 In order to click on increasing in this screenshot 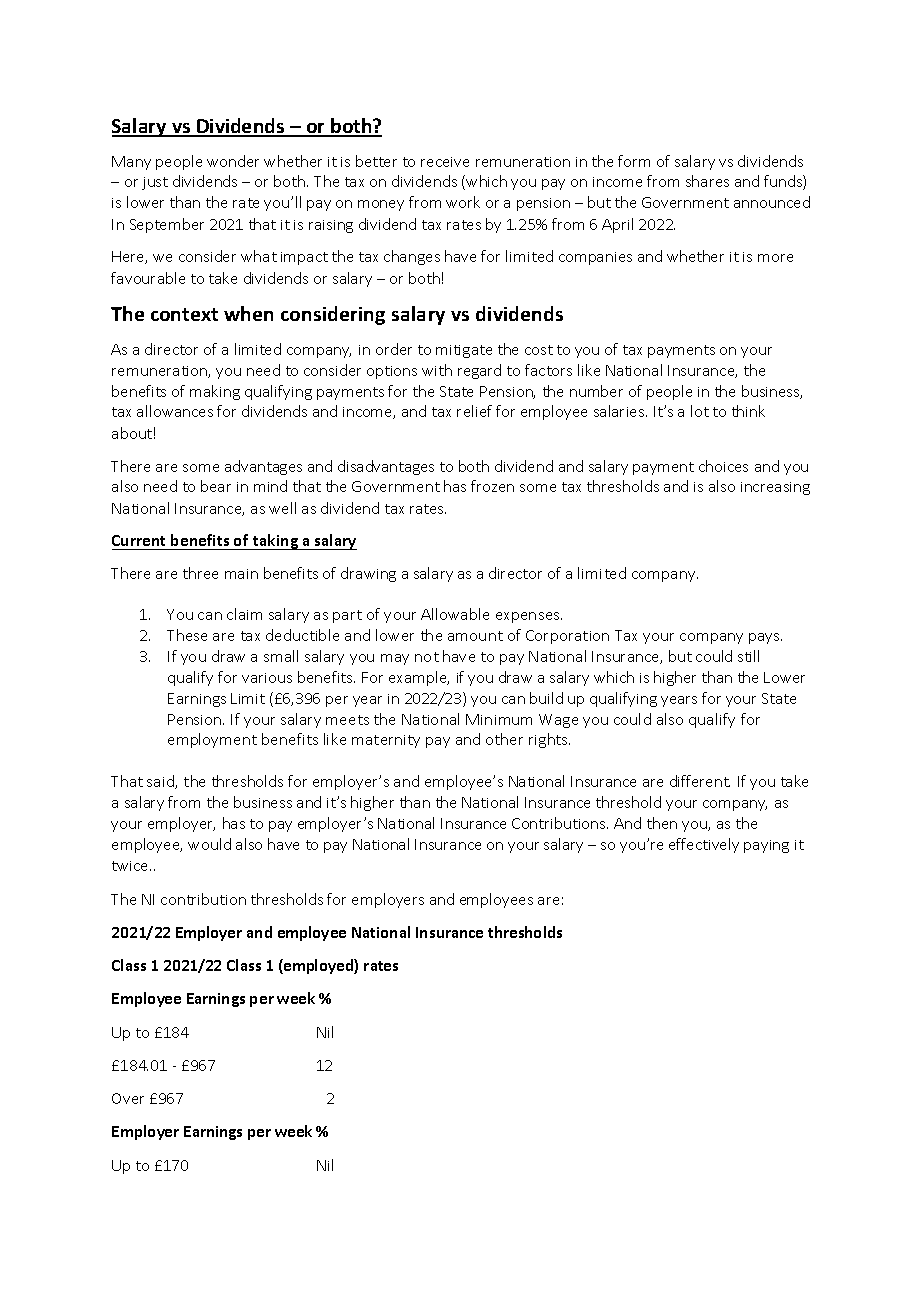, I will do `click(775, 488)`.
